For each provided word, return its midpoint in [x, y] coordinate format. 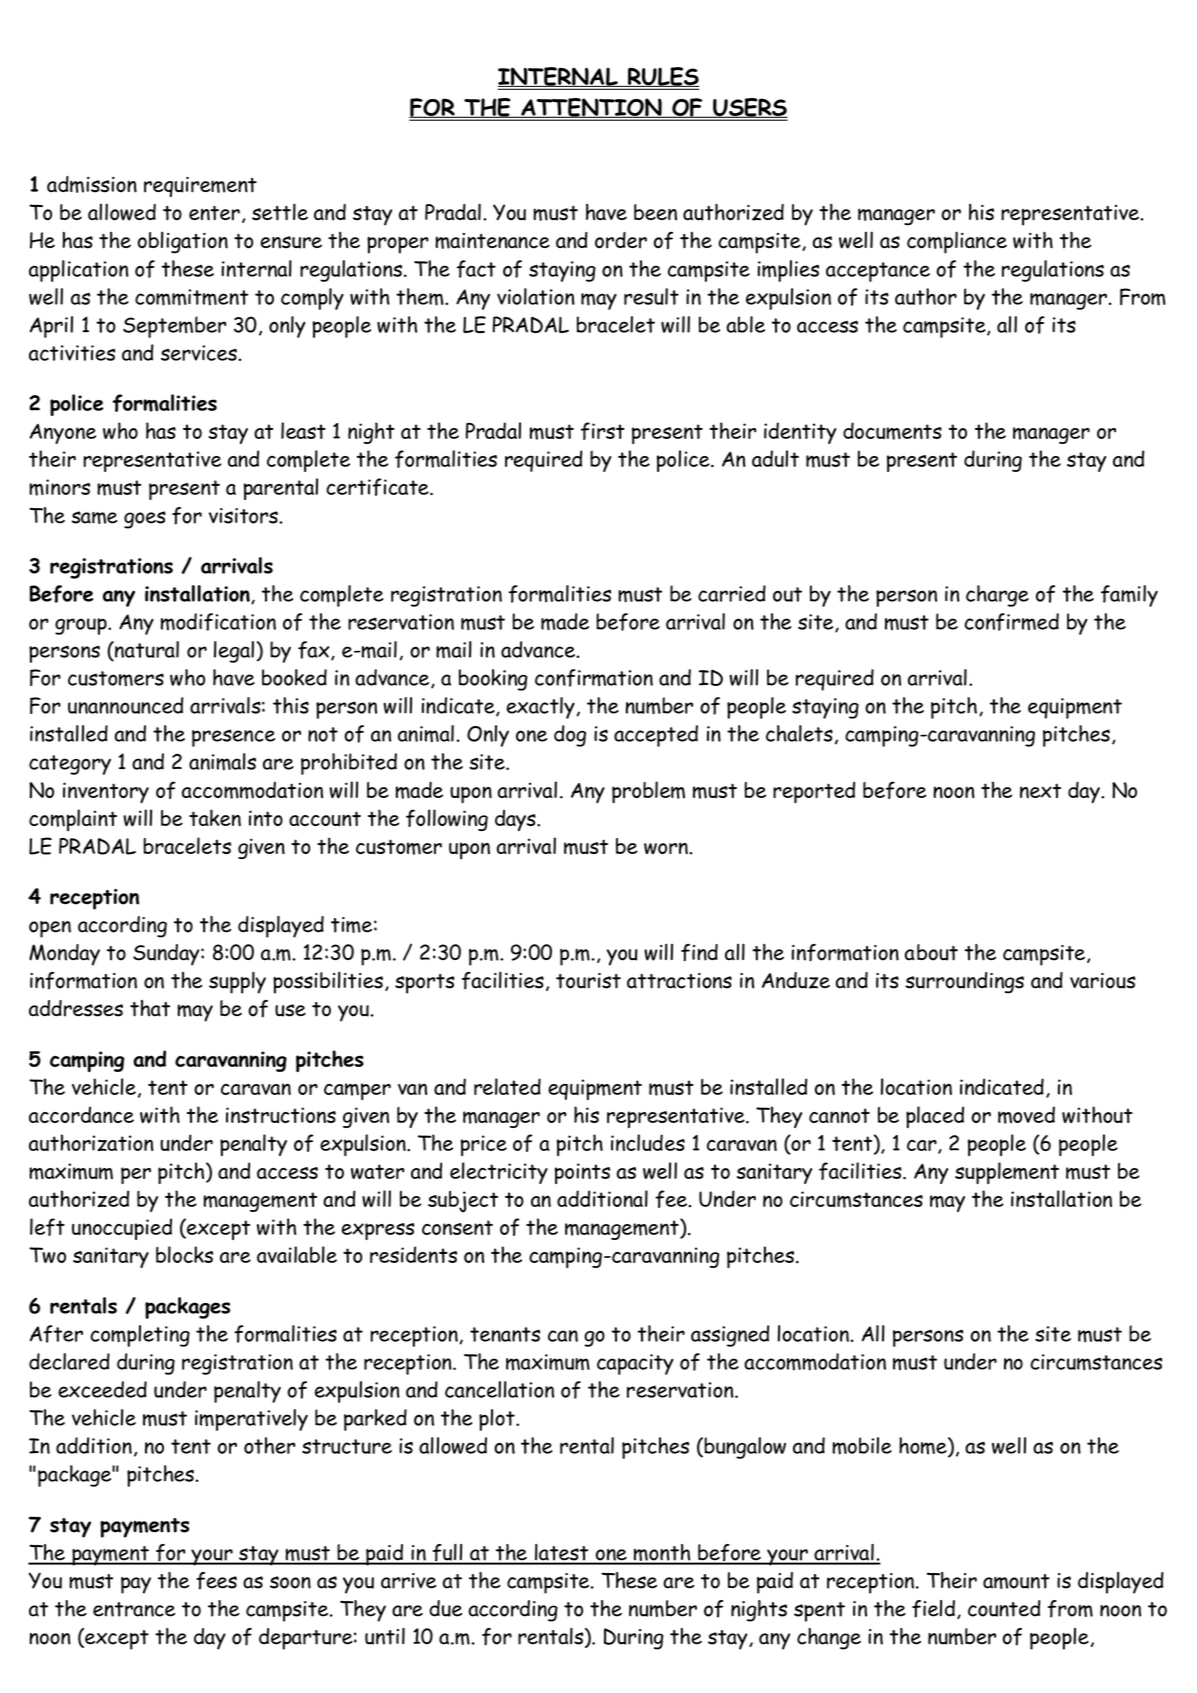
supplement [1007, 1173]
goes [145, 520]
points [582, 1173]
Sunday [167, 955]
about [931, 952]
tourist [588, 981]
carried [732, 593]
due [445, 1608]
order [621, 240]
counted [1004, 1608]
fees [216, 1581]
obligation [183, 242]
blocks [184, 1254]
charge [997, 596]
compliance [957, 242]
